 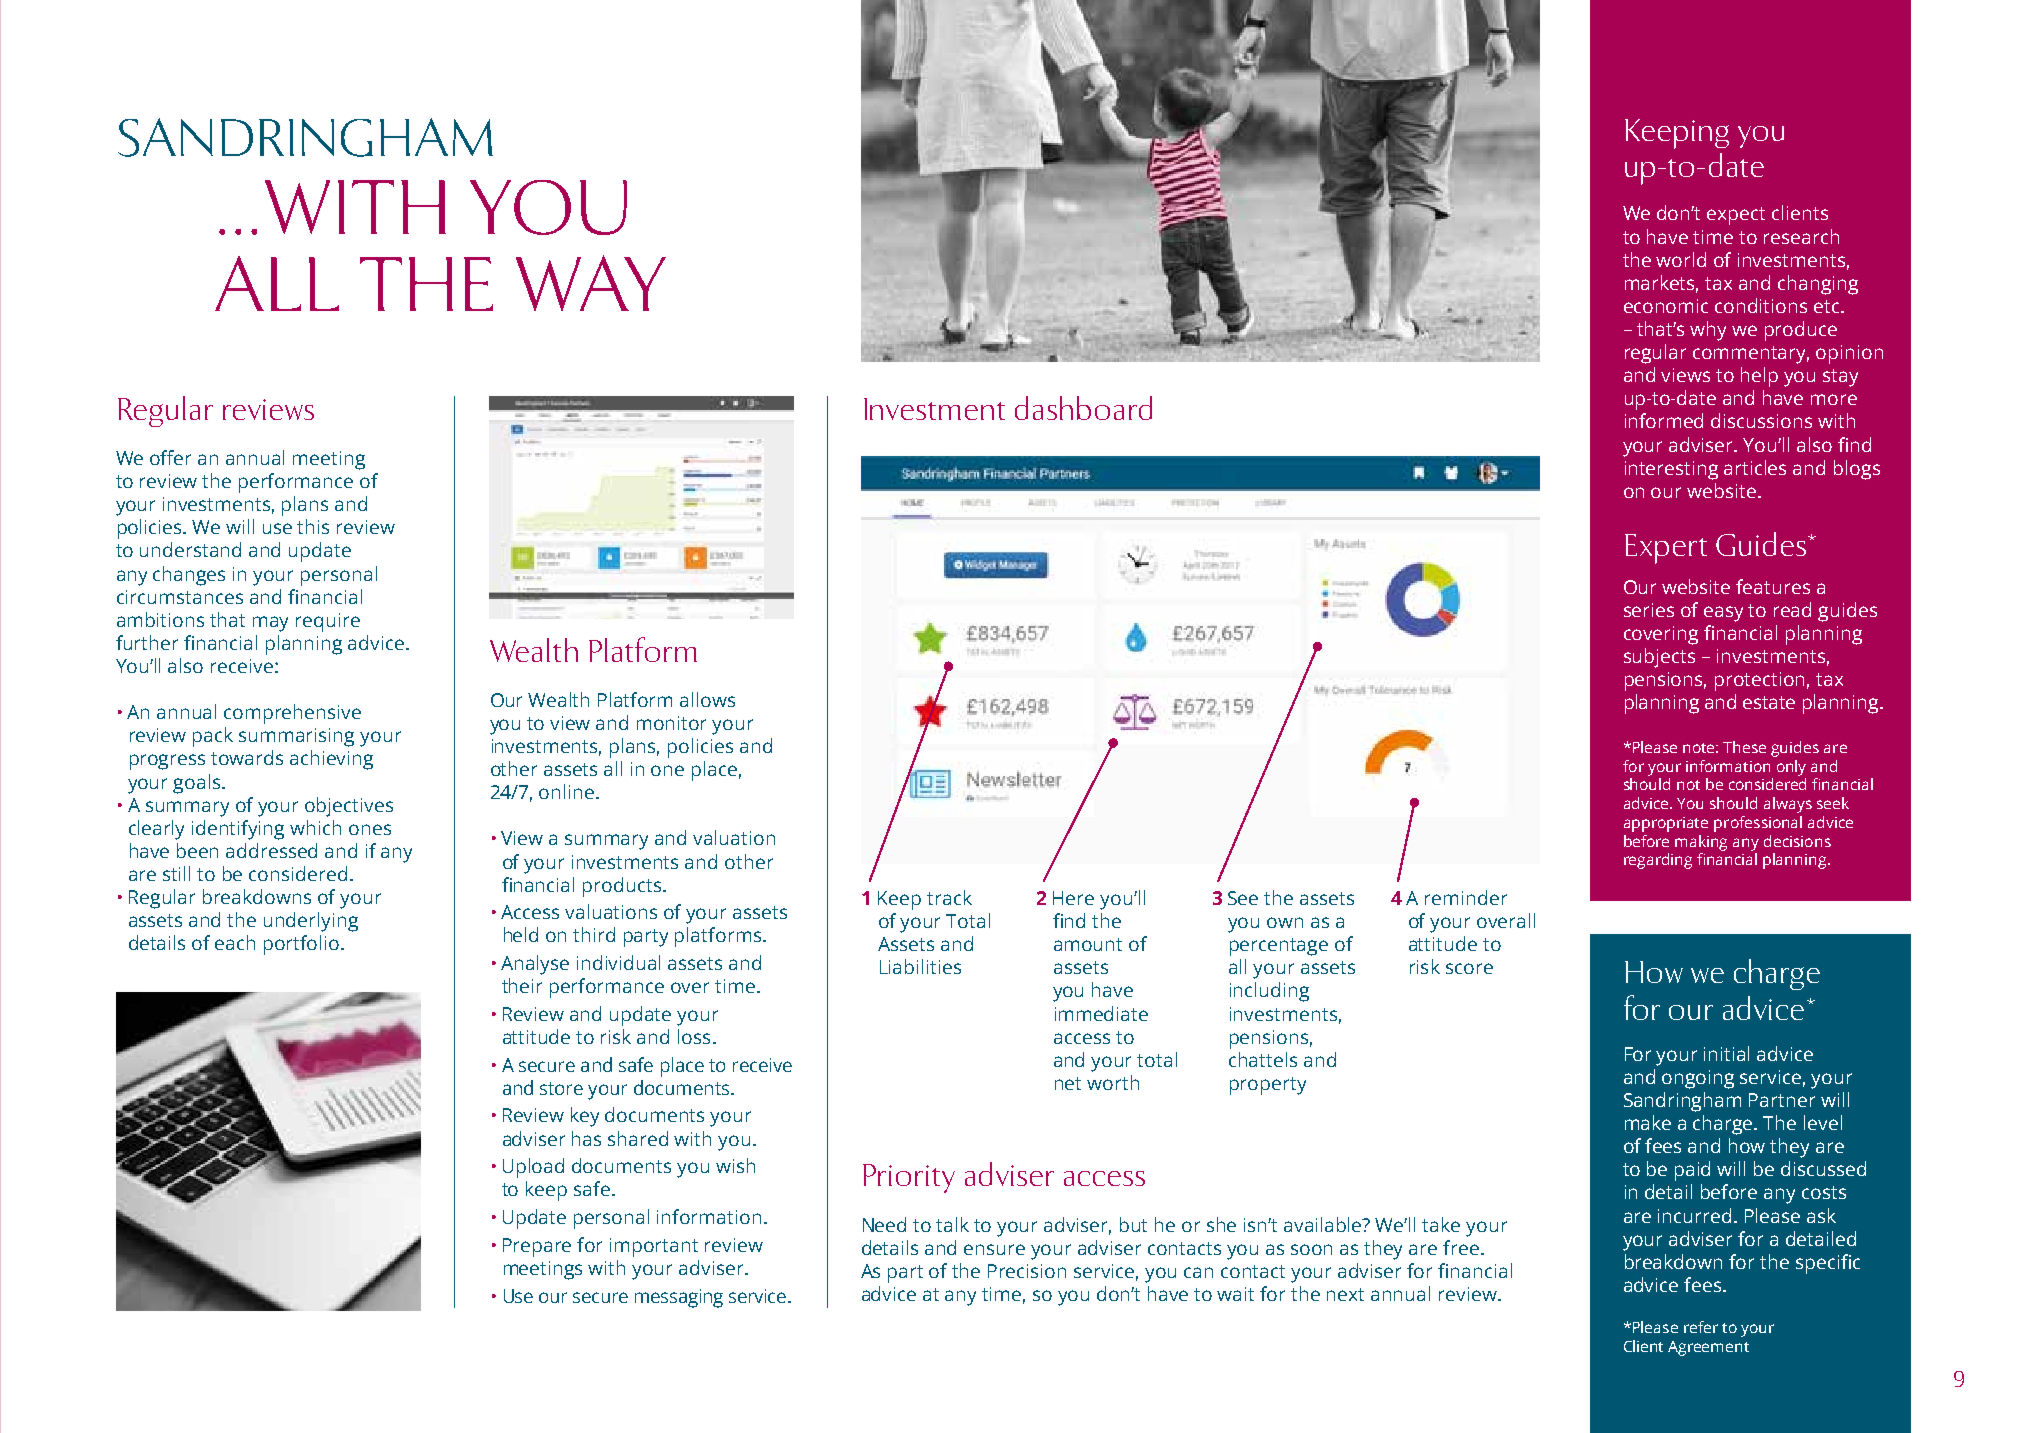 What do you see at coordinates (1666, 824) in the page?
I see `appropriate` at bounding box center [1666, 824].
